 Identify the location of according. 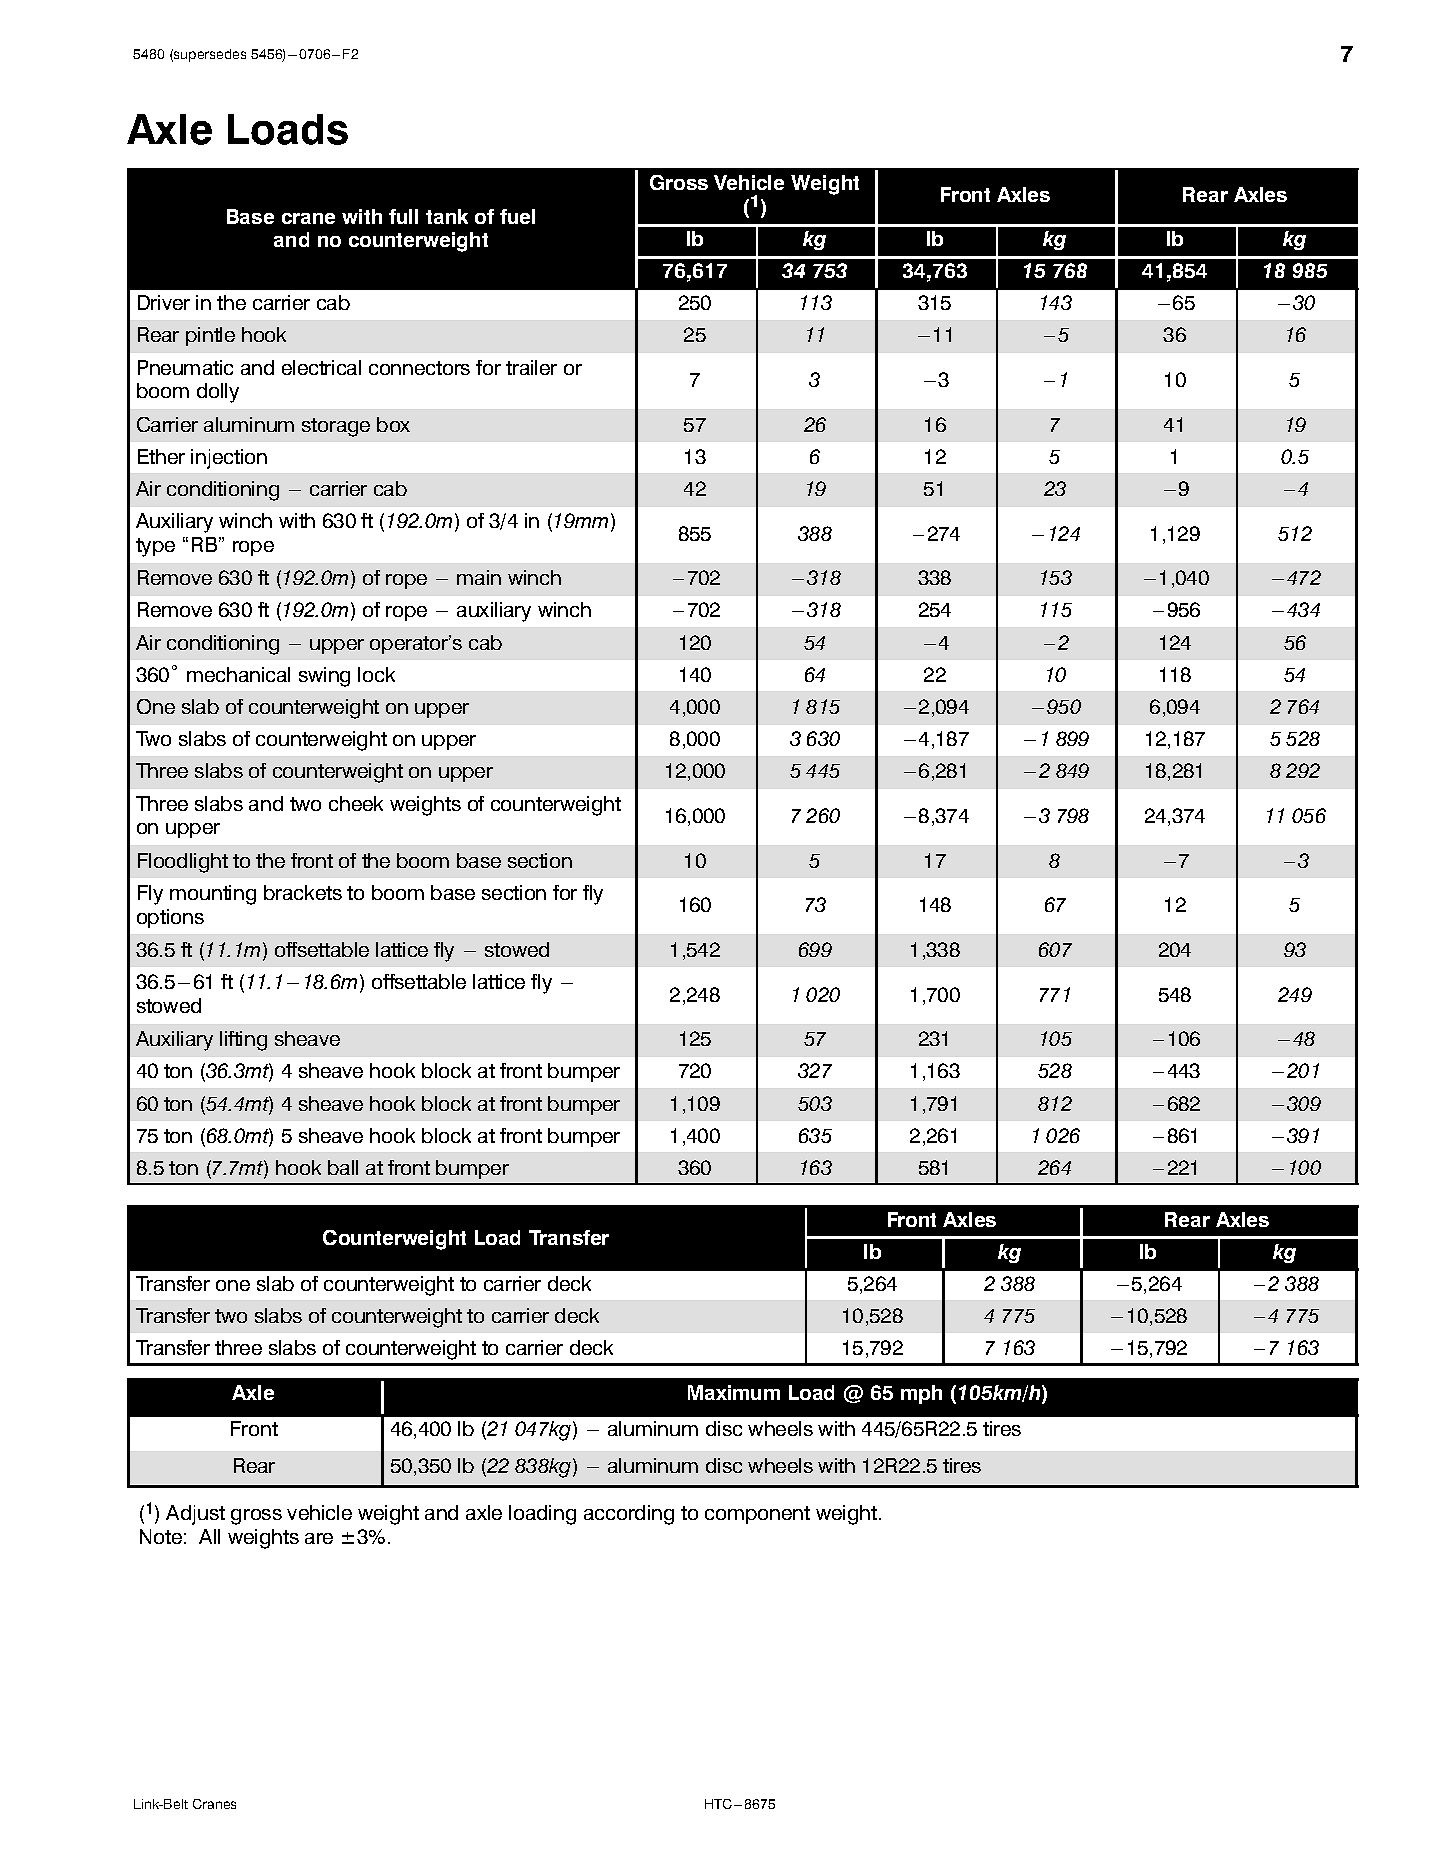
(629, 1515).
